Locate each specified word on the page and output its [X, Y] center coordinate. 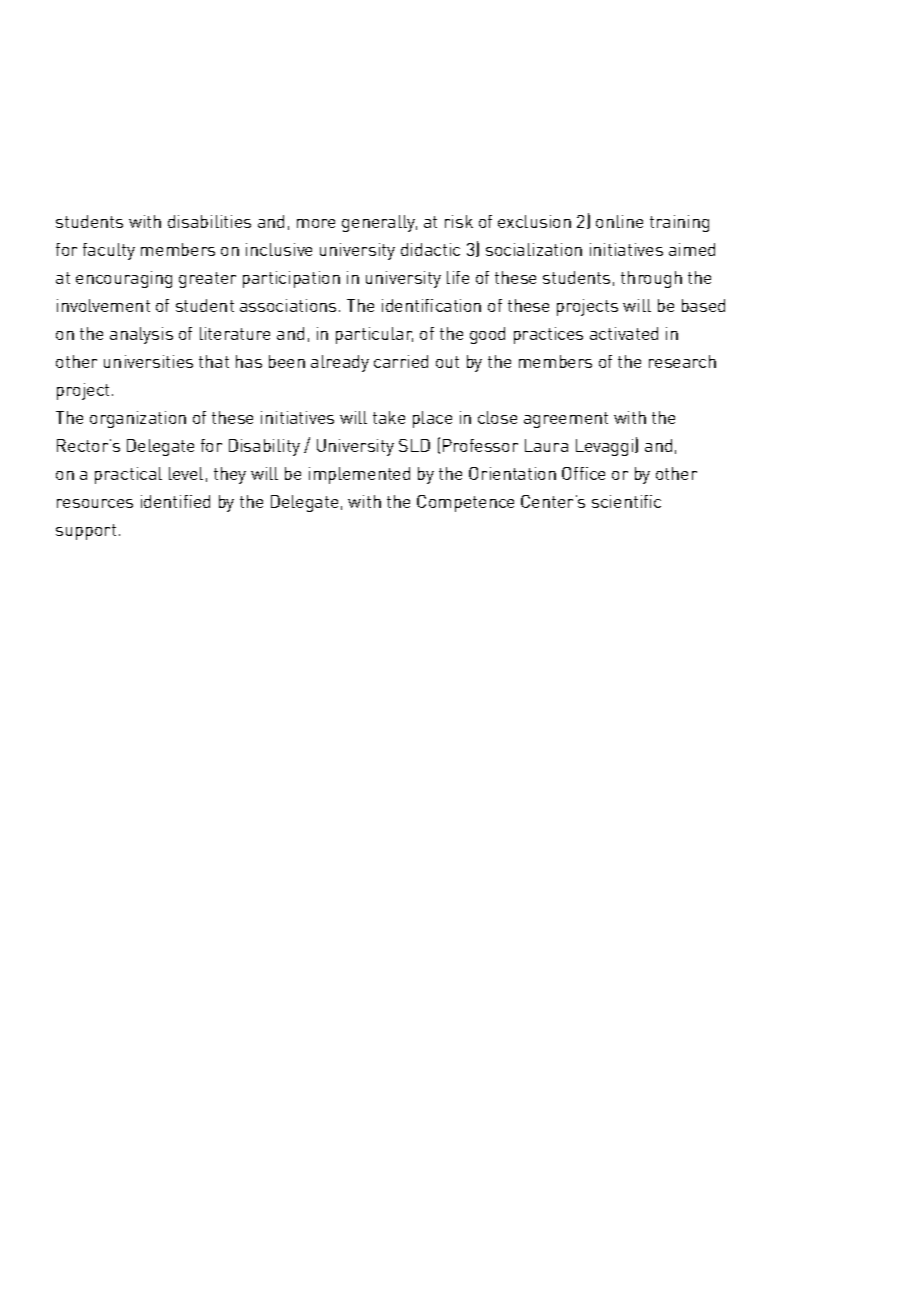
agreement [566, 420]
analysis [141, 335]
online [619, 221]
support [86, 532]
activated [624, 333]
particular [374, 335]
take [389, 417]
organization [138, 419]
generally [379, 223]
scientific [626, 501]
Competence [465, 503]
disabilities [209, 221]
